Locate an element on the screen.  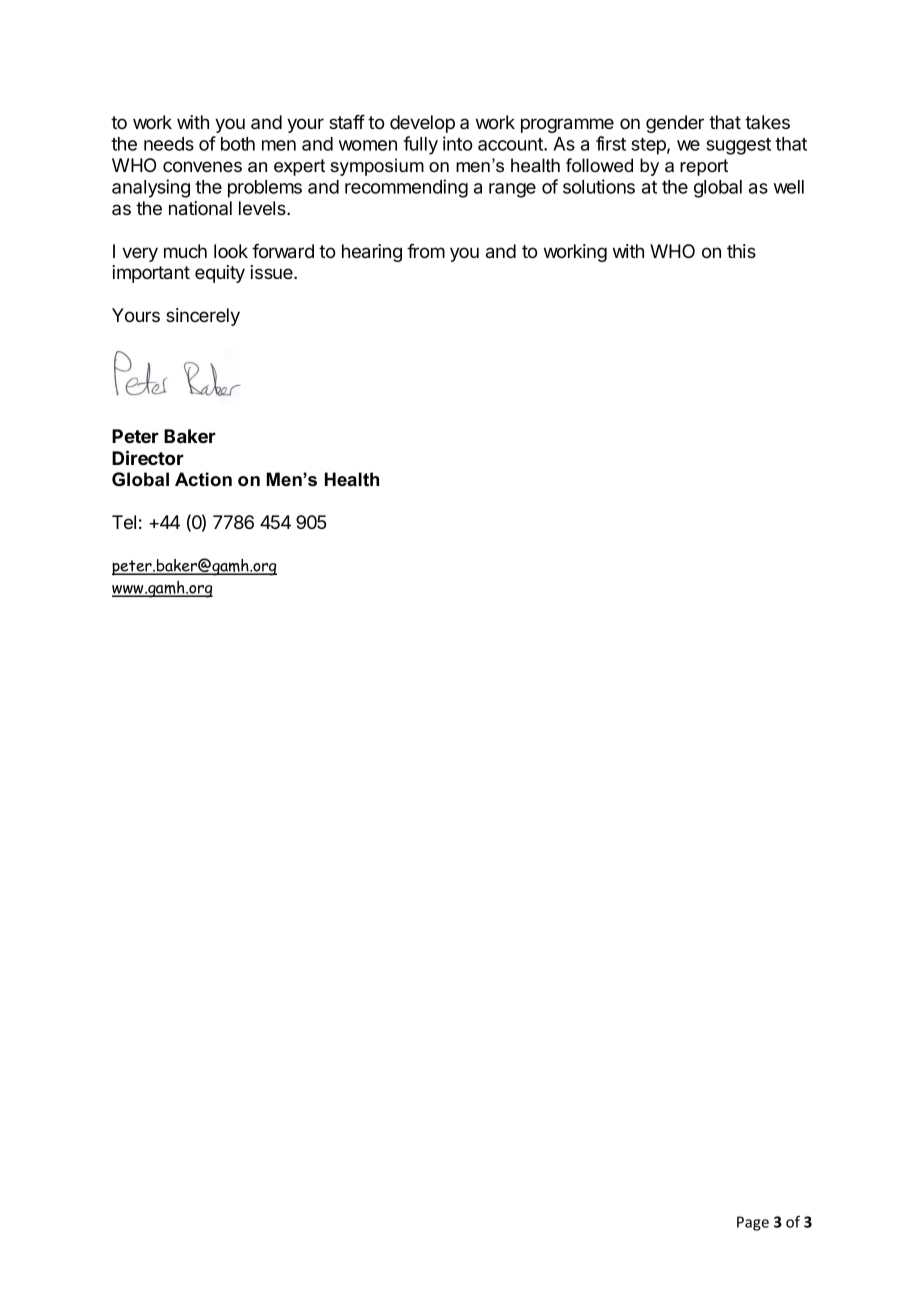
Page is located at coordinates (753, 1223).
